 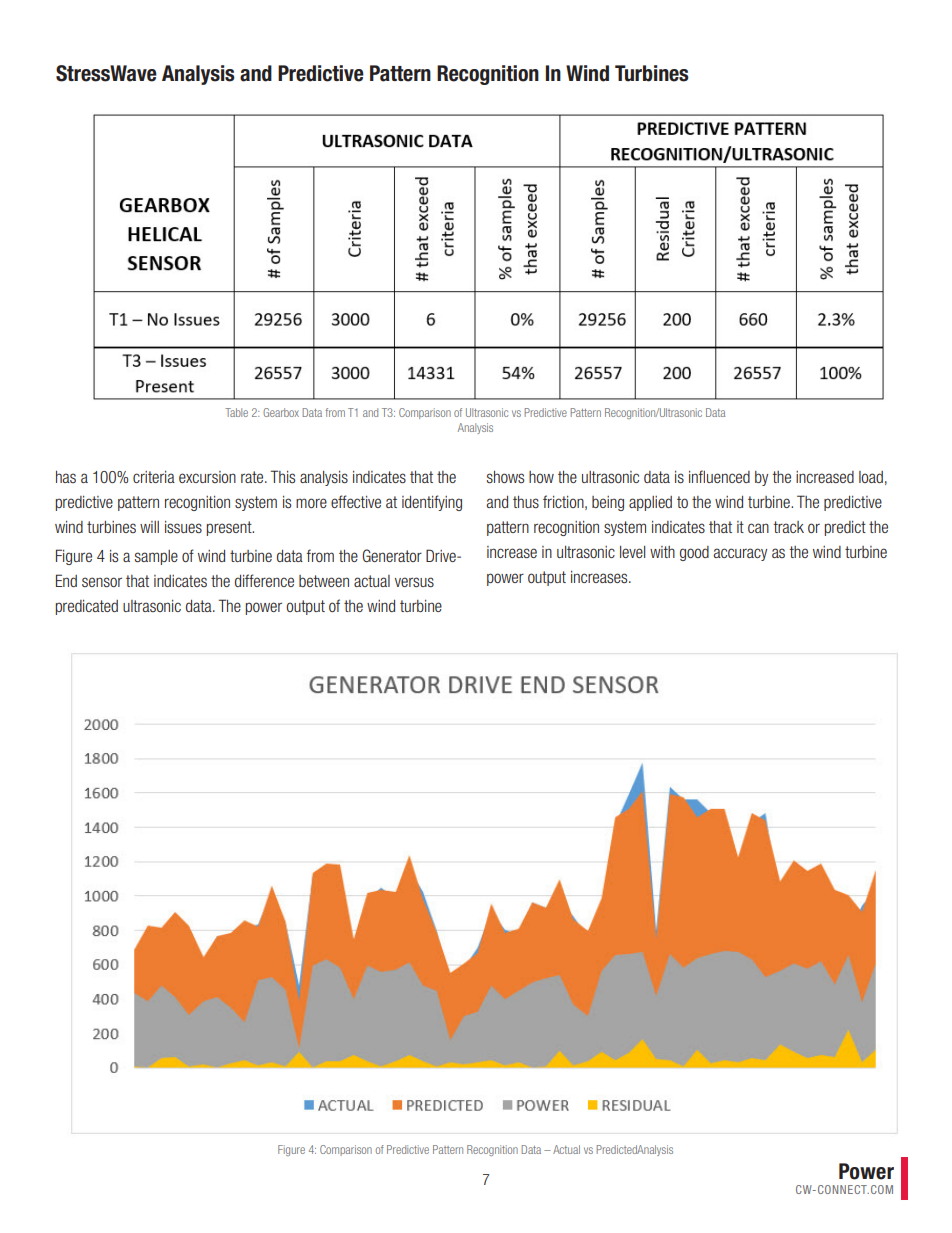 I want to click on applied, so click(x=650, y=503).
